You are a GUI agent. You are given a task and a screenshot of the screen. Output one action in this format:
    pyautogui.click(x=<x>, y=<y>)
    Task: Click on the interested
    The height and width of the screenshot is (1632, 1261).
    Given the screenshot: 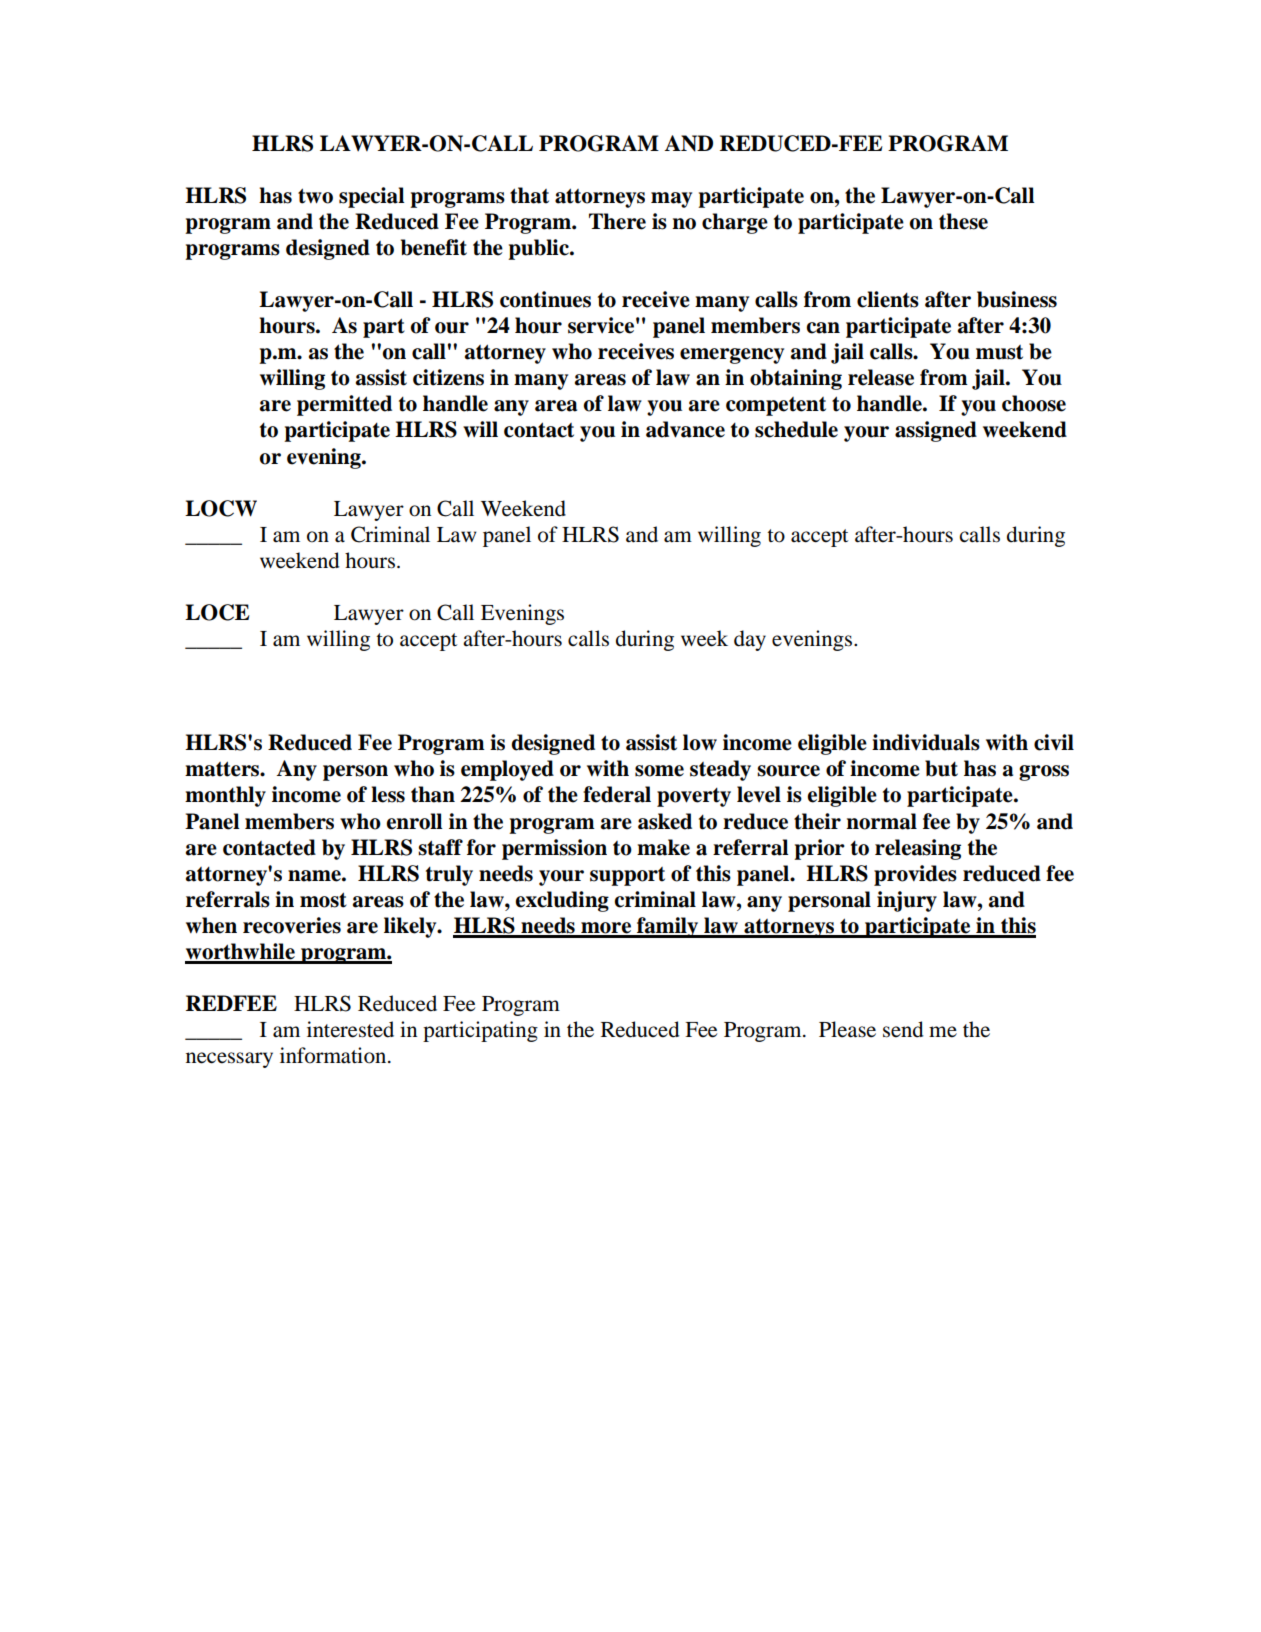 What is the action you would take?
    pyautogui.click(x=350, y=1029)
